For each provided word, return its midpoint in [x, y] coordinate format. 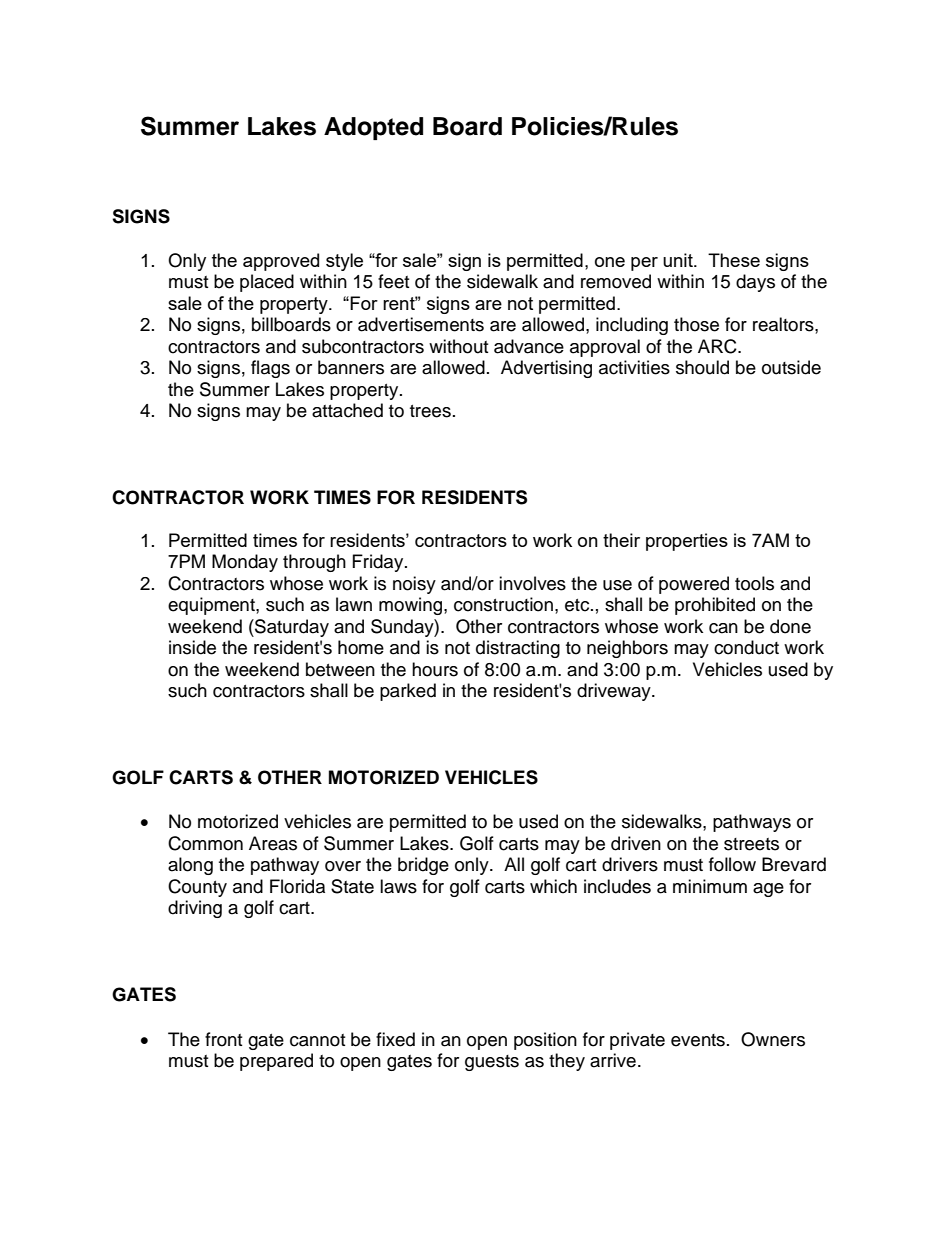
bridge [423, 866]
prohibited [715, 606]
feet [393, 281]
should [702, 367]
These [734, 260]
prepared [276, 1062]
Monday [245, 563]
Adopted [373, 128]
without [458, 346]
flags [270, 369]
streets [751, 844]
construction [503, 604]
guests [492, 1063]
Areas [273, 843]
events [698, 1040]
